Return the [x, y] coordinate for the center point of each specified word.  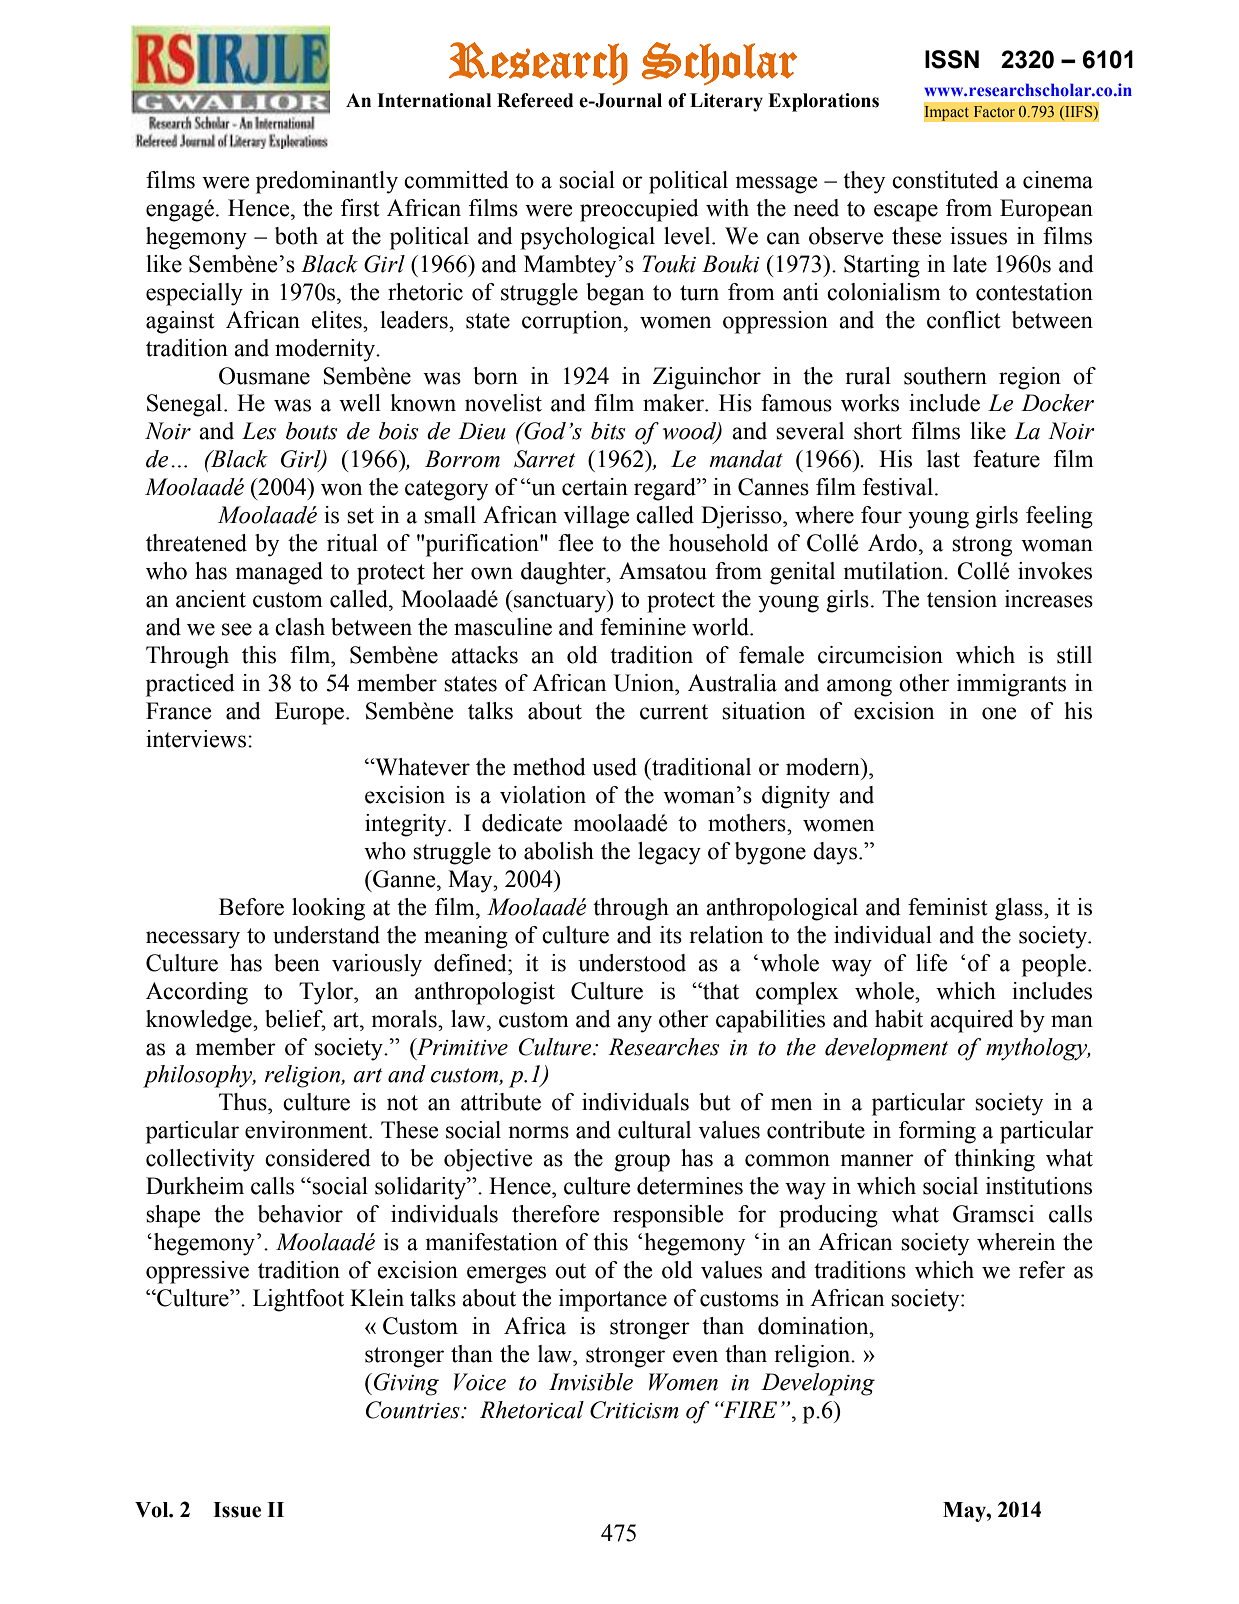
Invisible [591, 1382]
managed [279, 573]
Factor [994, 111]
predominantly [327, 182]
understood [632, 963]
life [931, 963]
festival [898, 487]
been [297, 963]
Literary [726, 102]
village [596, 517]
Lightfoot [298, 1300]
